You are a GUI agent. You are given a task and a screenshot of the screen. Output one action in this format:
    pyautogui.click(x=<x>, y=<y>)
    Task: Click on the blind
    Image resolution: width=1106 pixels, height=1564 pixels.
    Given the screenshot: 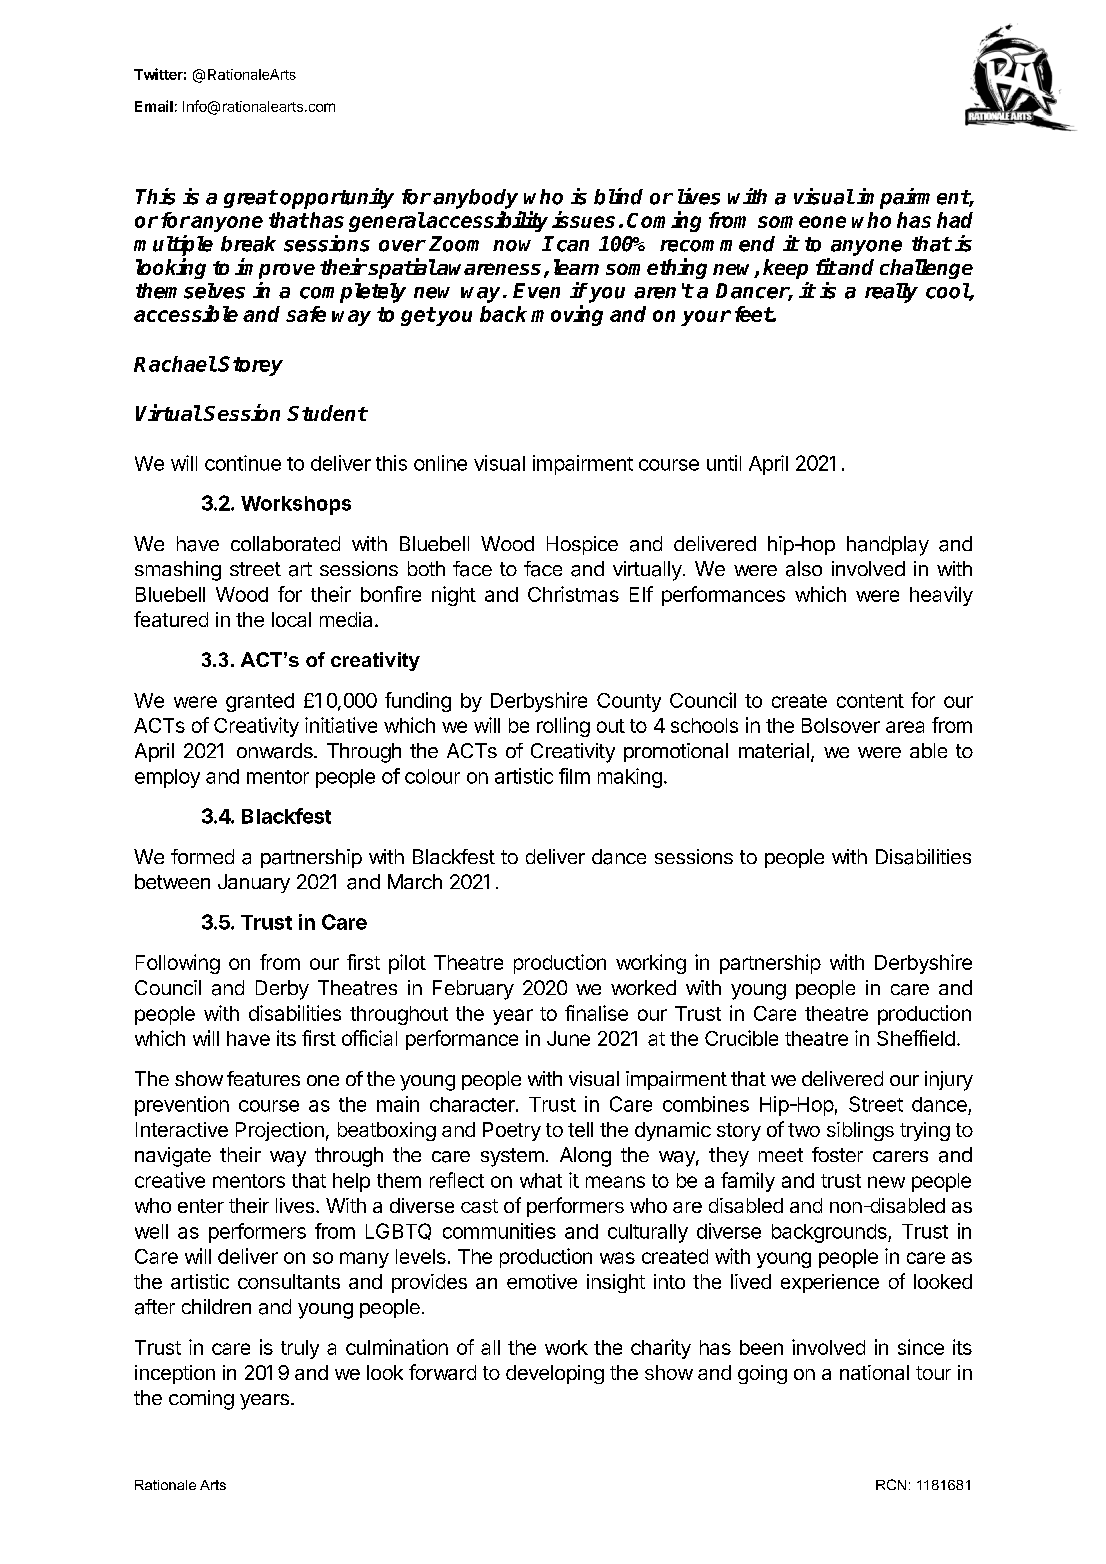 What is the action you would take?
    pyautogui.click(x=618, y=196)
